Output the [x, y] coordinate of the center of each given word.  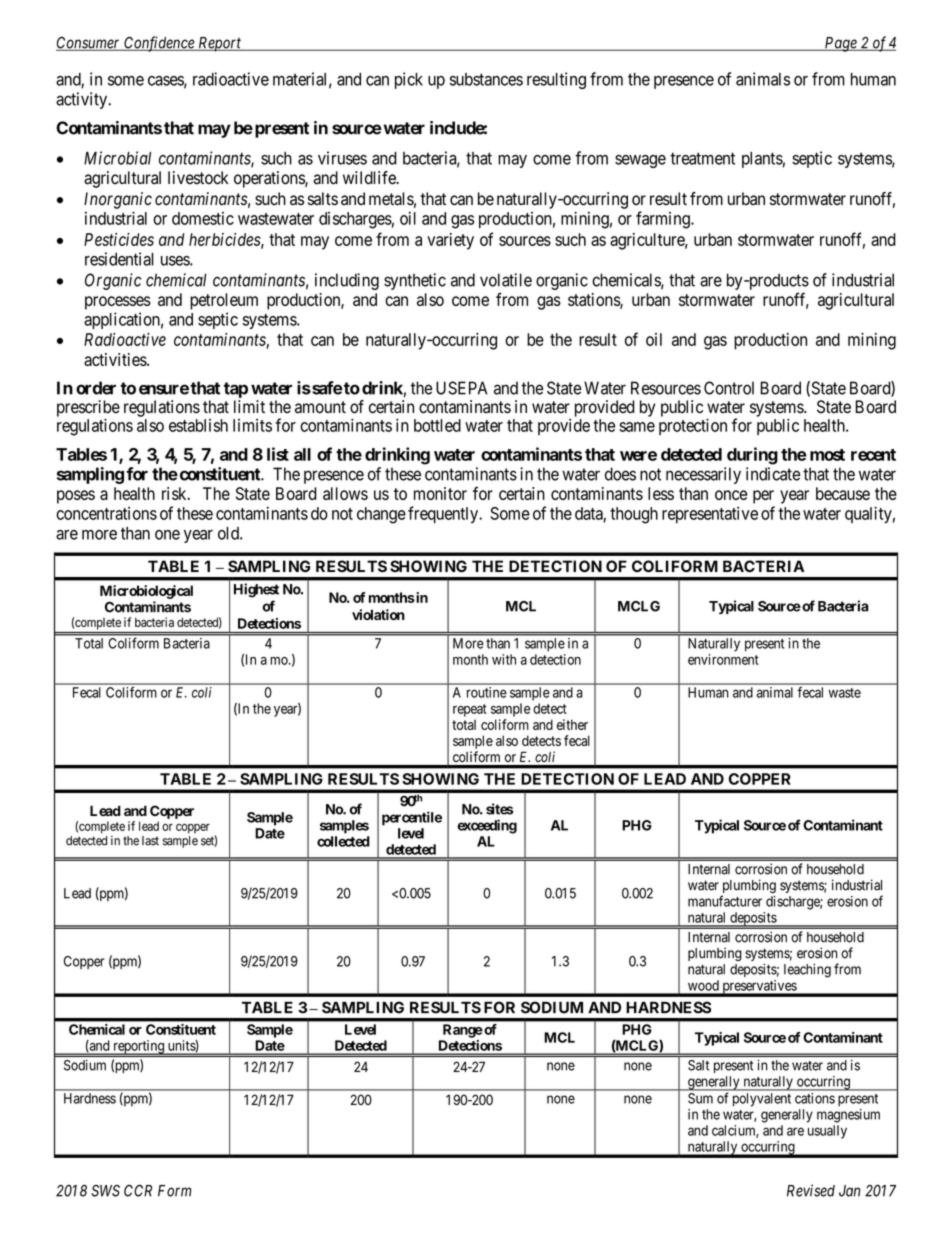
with [504, 659]
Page [840, 44]
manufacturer [725, 901]
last [150, 841]
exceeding [487, 826]
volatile [506, 280]
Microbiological [146, 592]
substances [486, 79]
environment [723, 659]
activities [116, 359]
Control [729, 388]
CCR [138, 1190]
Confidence [159, 44]
